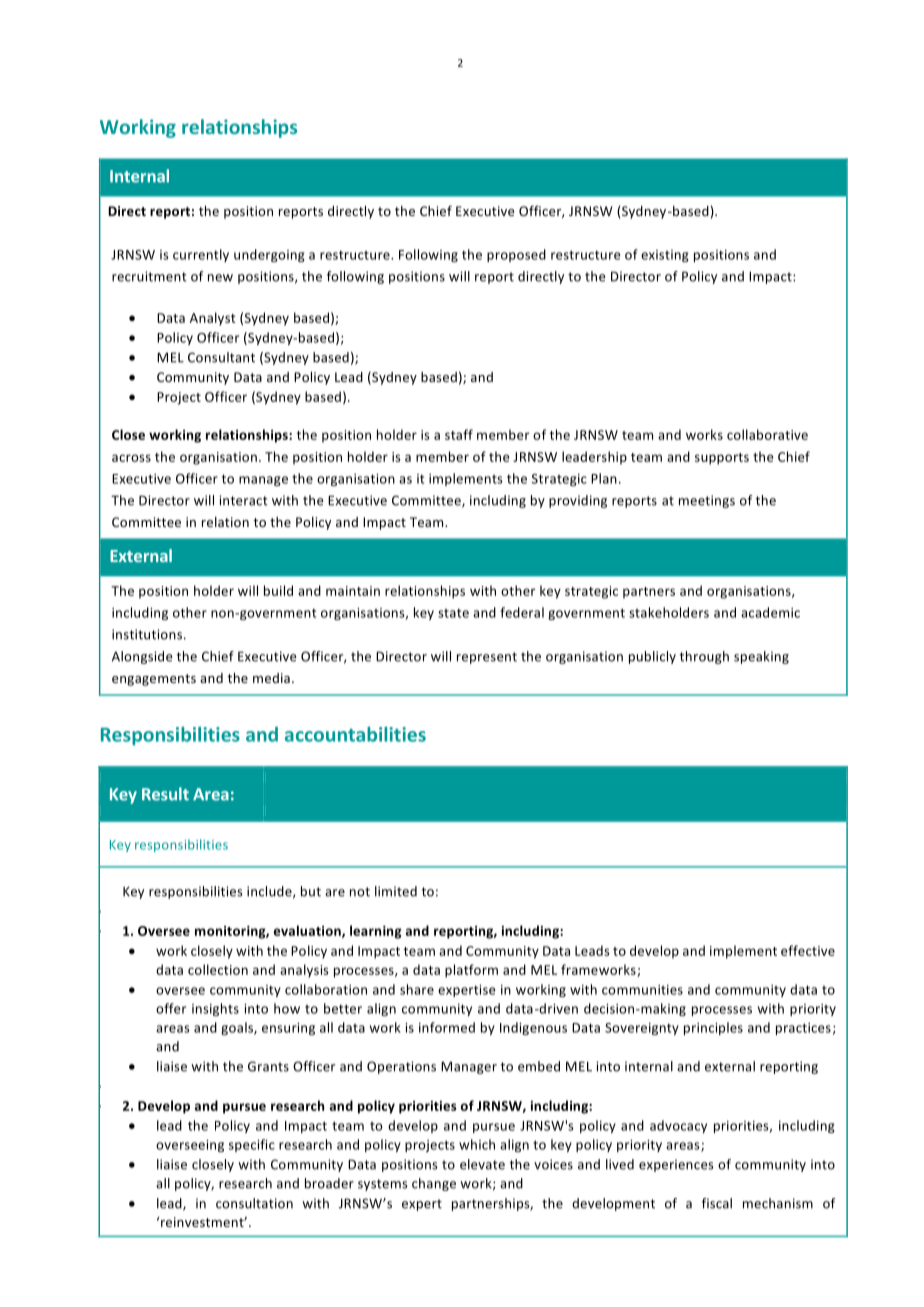  What do you see at coordinates (665, 256) in the image?
I see `existing` at bounding box center [665, 256].
